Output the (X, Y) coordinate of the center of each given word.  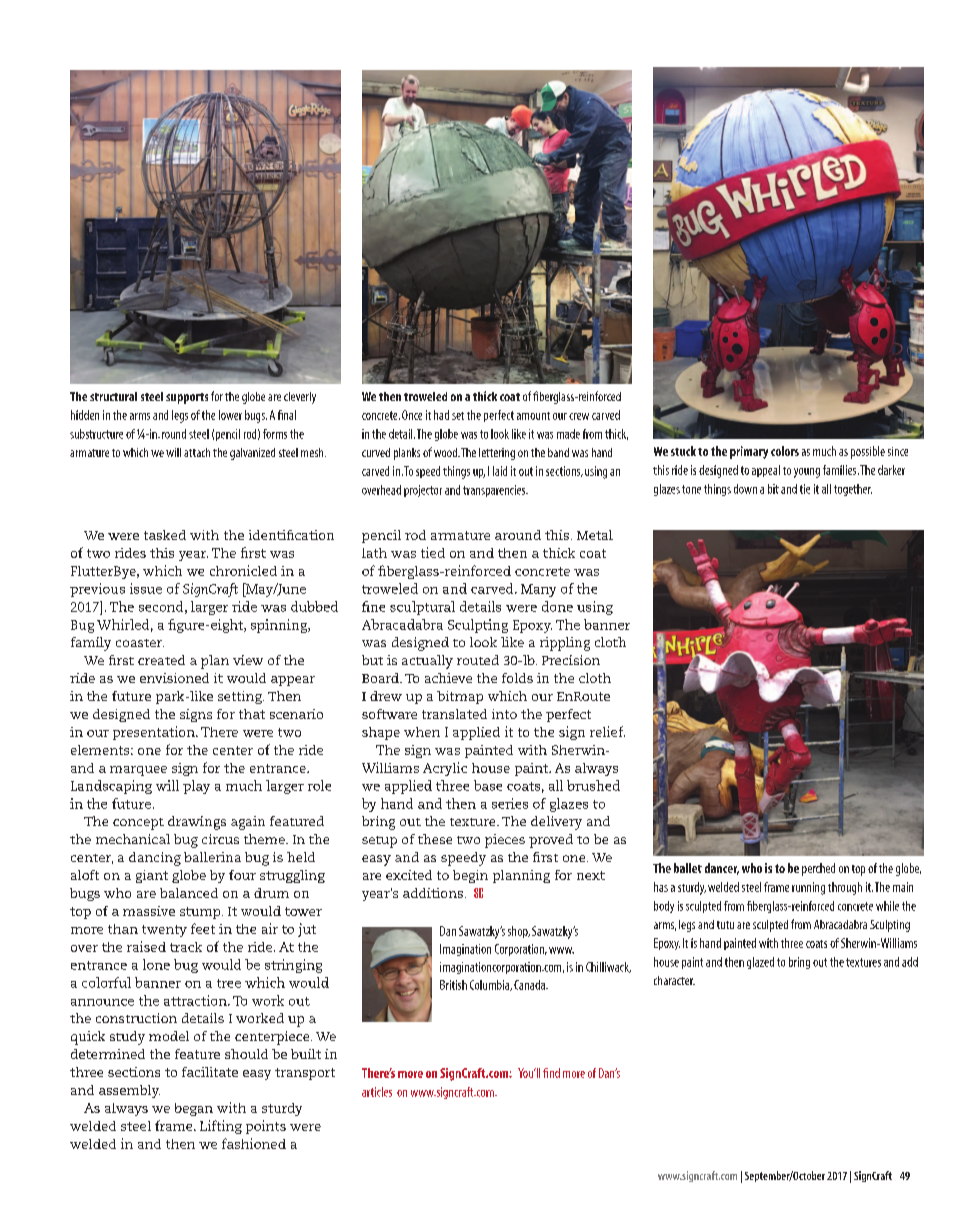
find (551, 1073)
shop (519, 932)
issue (146, 588)
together (853, 490)
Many (538, 590)
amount (533, 416)
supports (187, 398)
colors (785, 451)
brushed (593, 785)
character (674, 980)
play (196, 787)
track (186, 947)
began (194, 1109)
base (488, 785)
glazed (760, 963)
